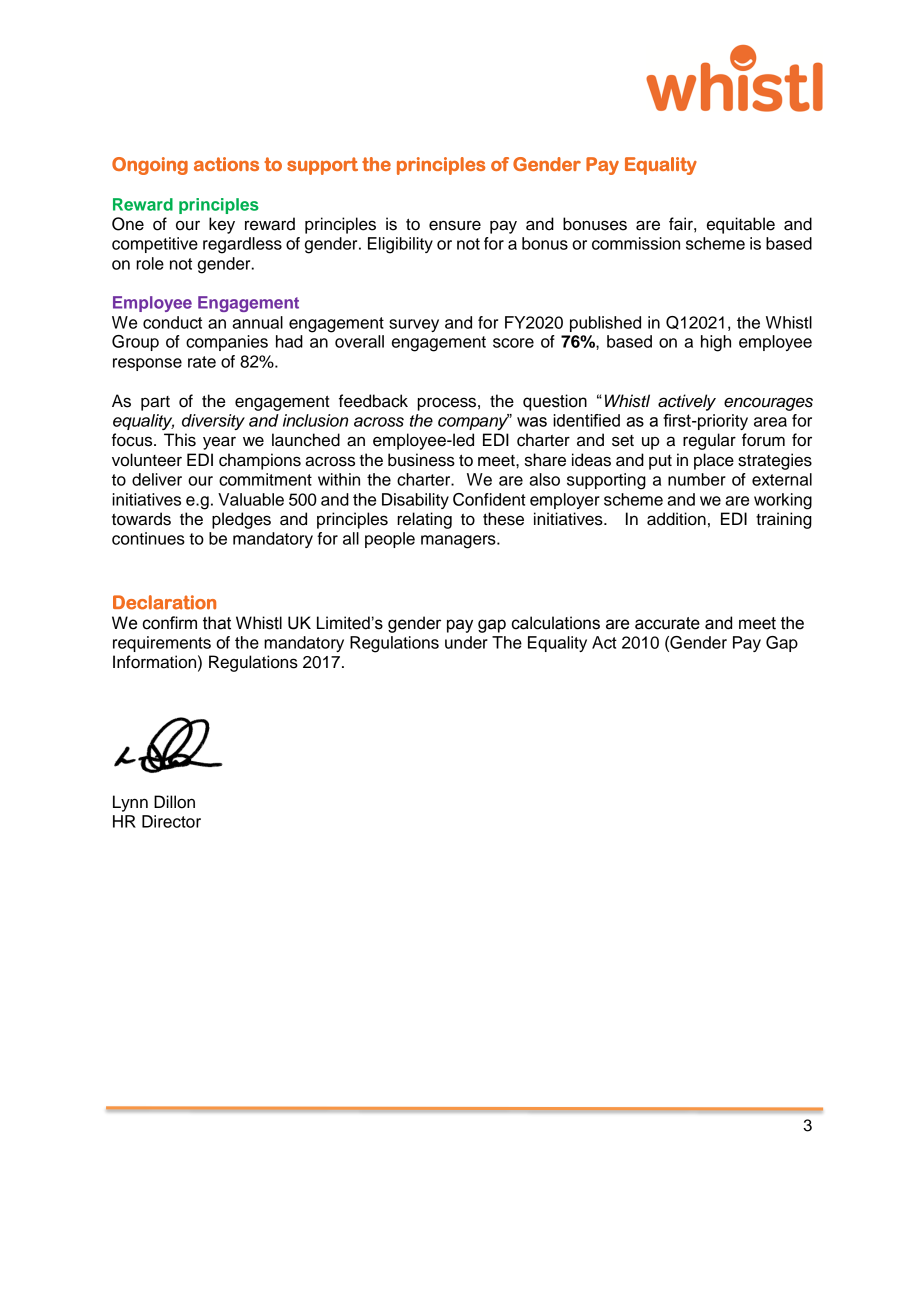 This image has width=924, height=1308. I want to click on ensure, so click(455, 225).
